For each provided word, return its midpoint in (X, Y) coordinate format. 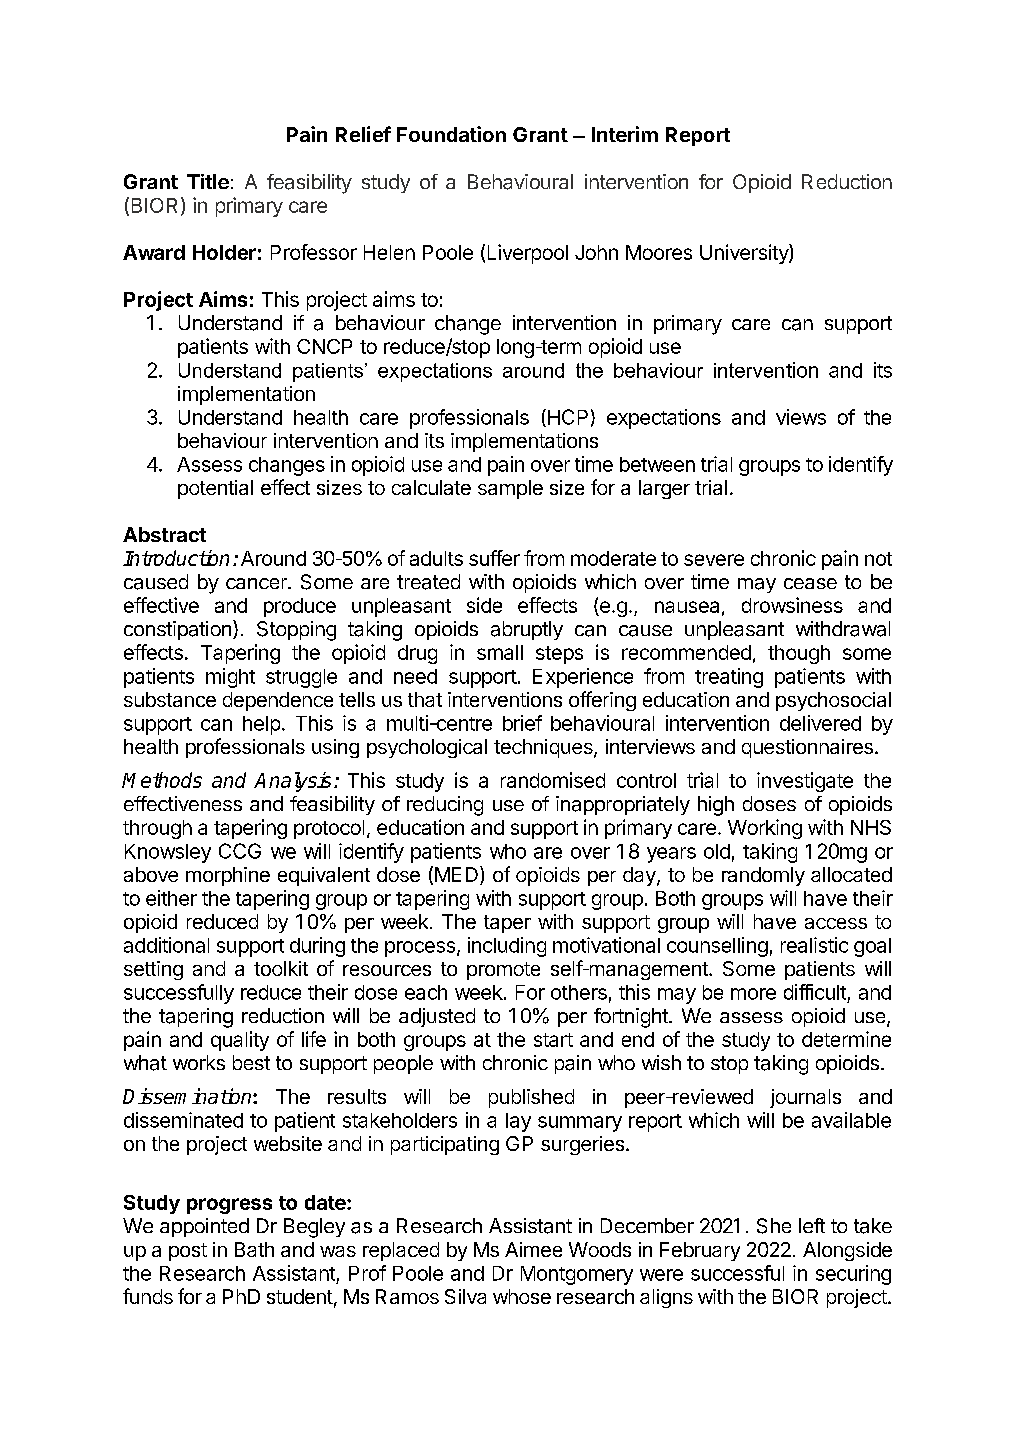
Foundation (451, 134)
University (745, 254)
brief (522, 723)
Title (208, 181)
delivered (820, 723)
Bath (254, 1249)
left (812, 1225)
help (261, 725)
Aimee (533, 1249)
